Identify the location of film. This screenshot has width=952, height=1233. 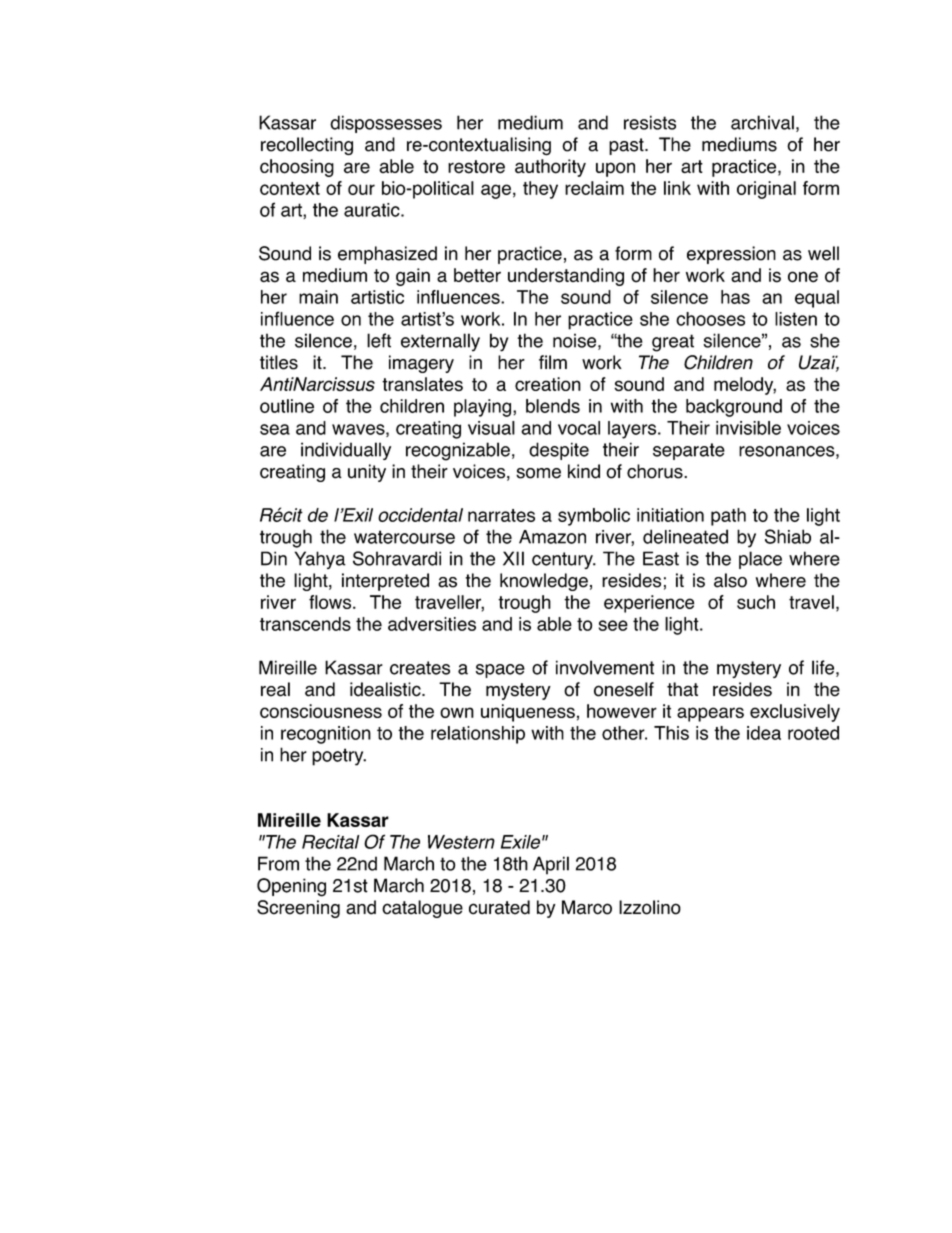
(553, 362).
